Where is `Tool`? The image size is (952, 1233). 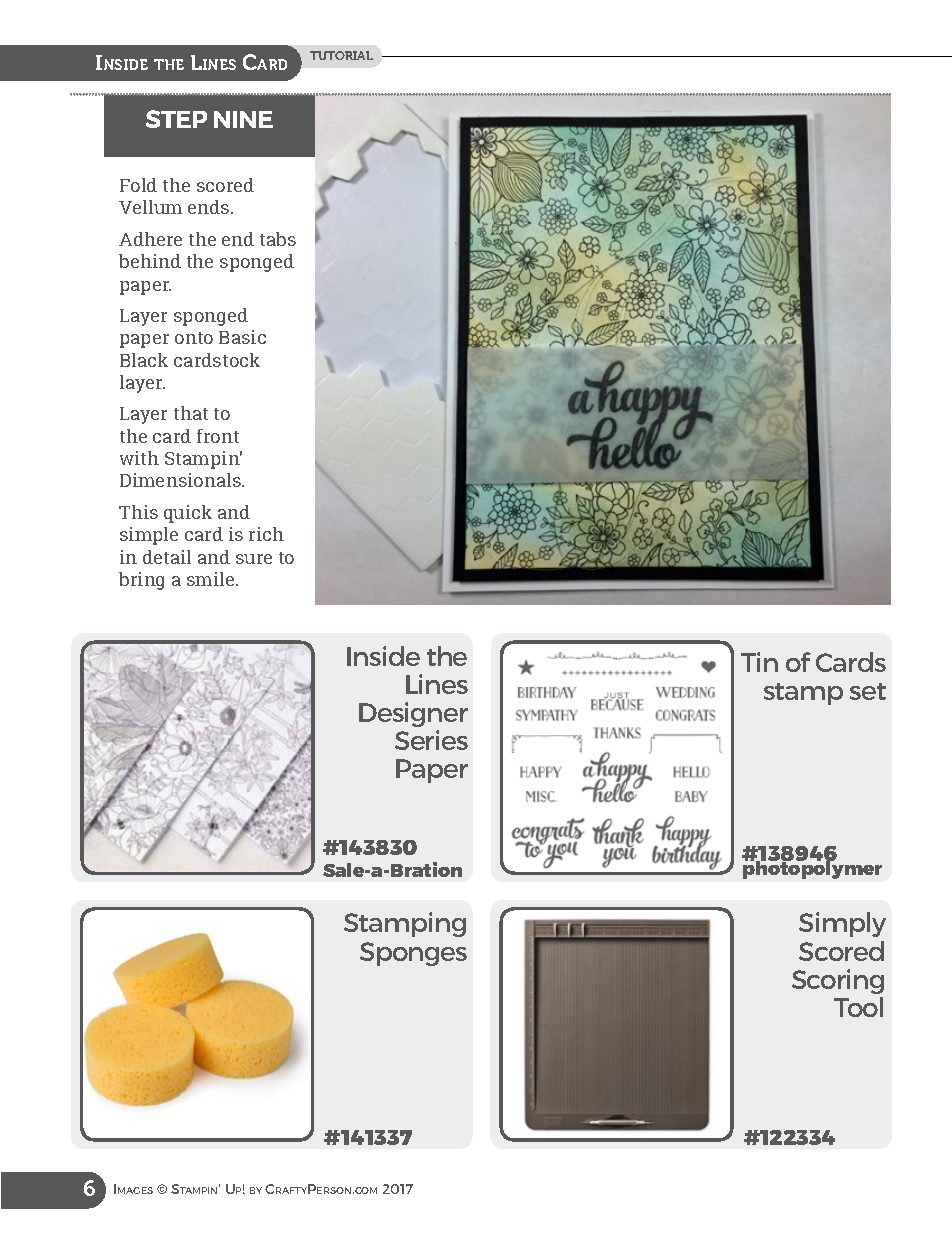
Tool is located at coordinates (858, 1007).
